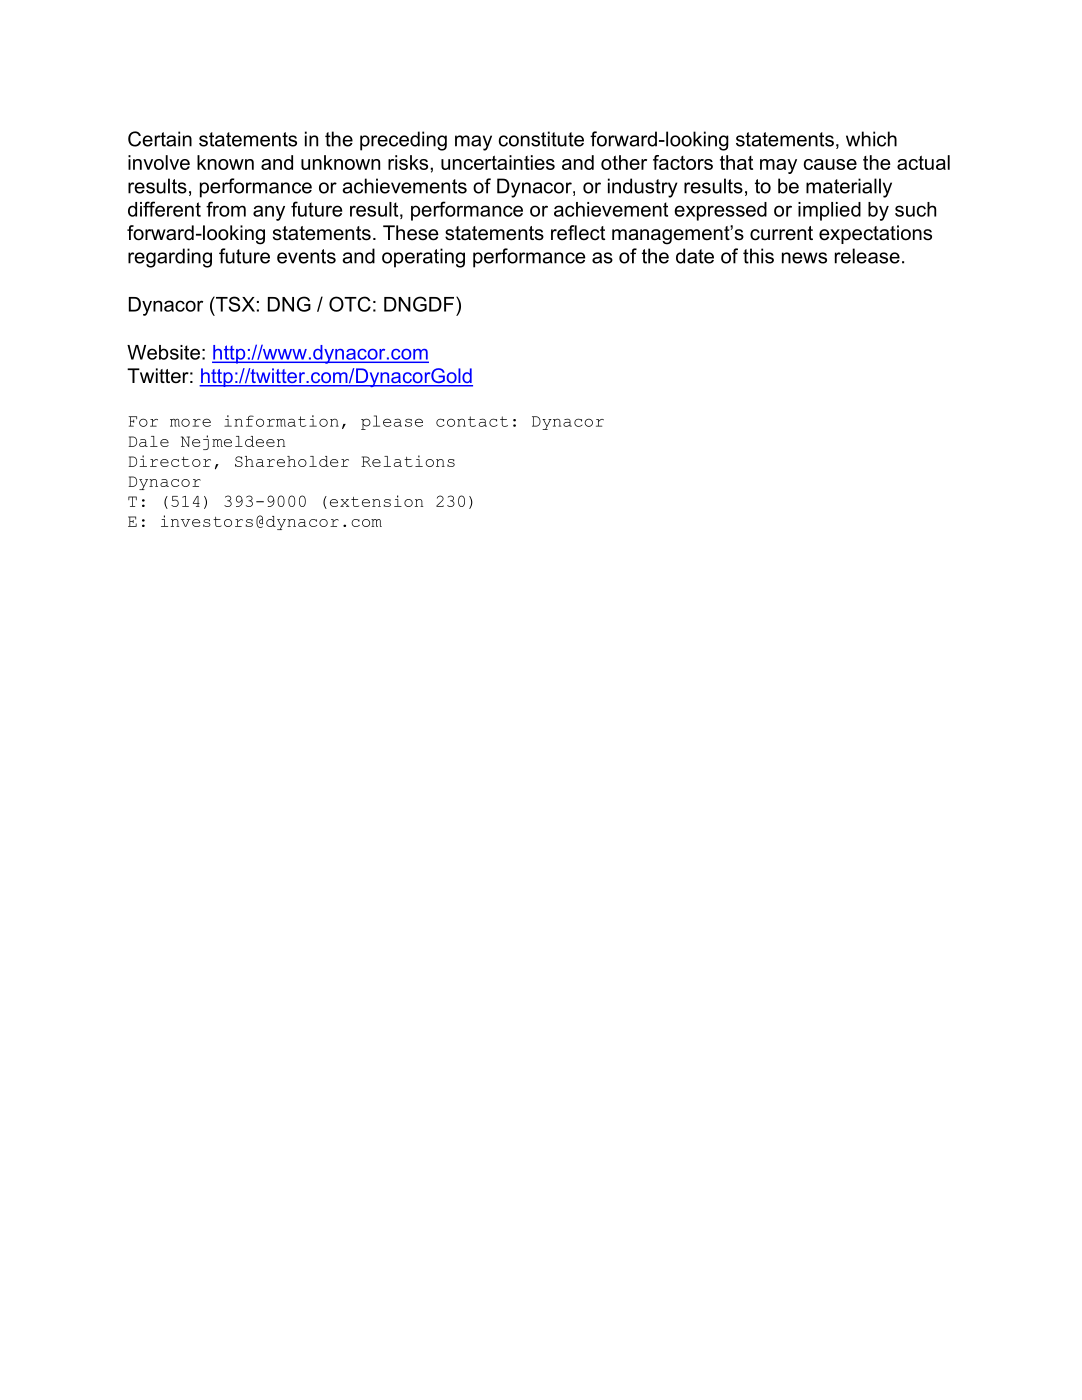 Image resolution: width=1082 pixels, height=1400 pixels. What do you see at coordinates (408, 461) in the page?
I see `Relations` at bounding box center [408, 461].
